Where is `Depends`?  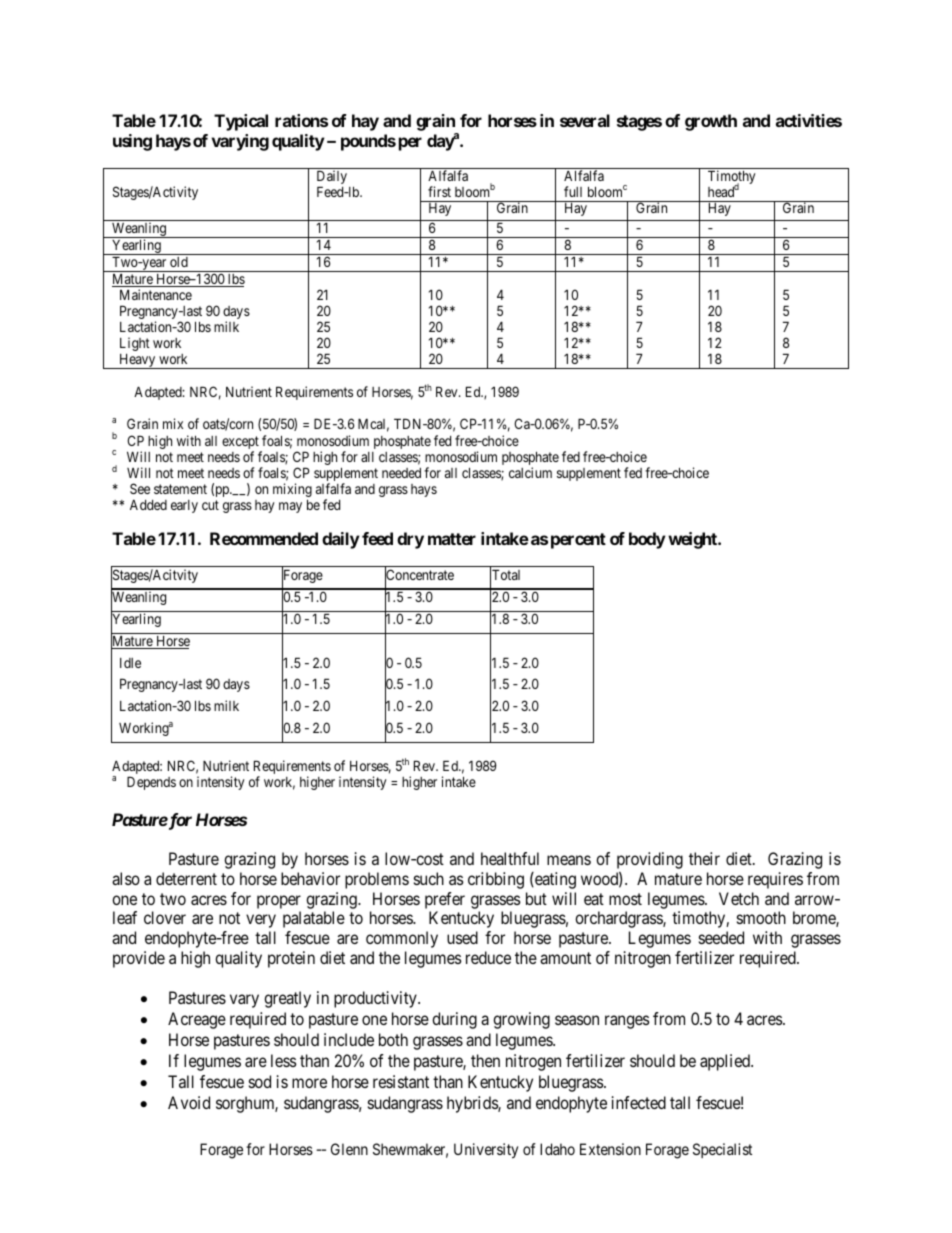
Depends is located at coordinates (151, 783).
